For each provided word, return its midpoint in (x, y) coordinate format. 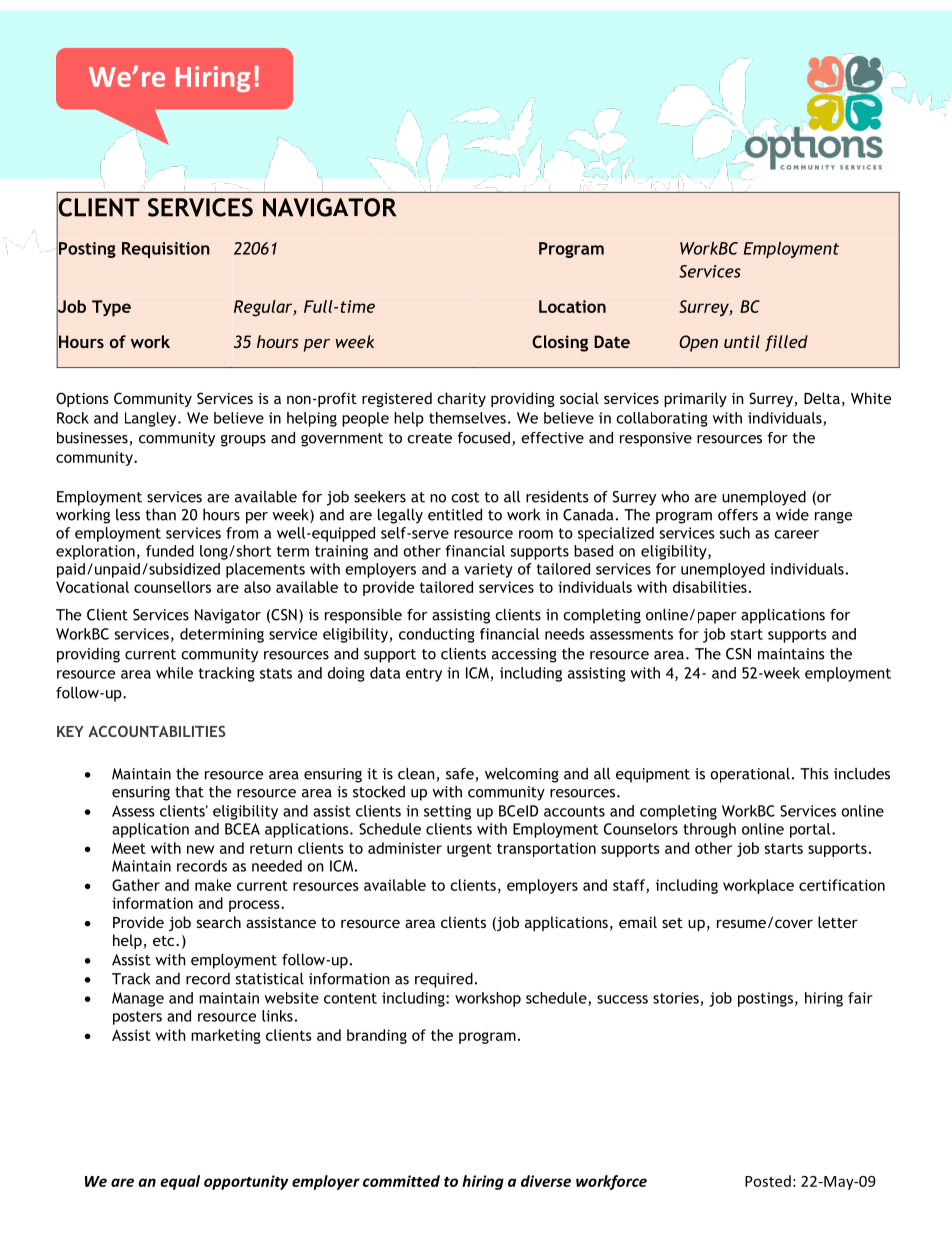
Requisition (166, 250)
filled (786, 343)
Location (572, 306)
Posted (768, 1181)
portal (811, 830)
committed (401, 1181)
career (796, 534)
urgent (469, 850)
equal (180, 1182)
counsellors (172, 587)
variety (488, 570)
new (200, 849)
